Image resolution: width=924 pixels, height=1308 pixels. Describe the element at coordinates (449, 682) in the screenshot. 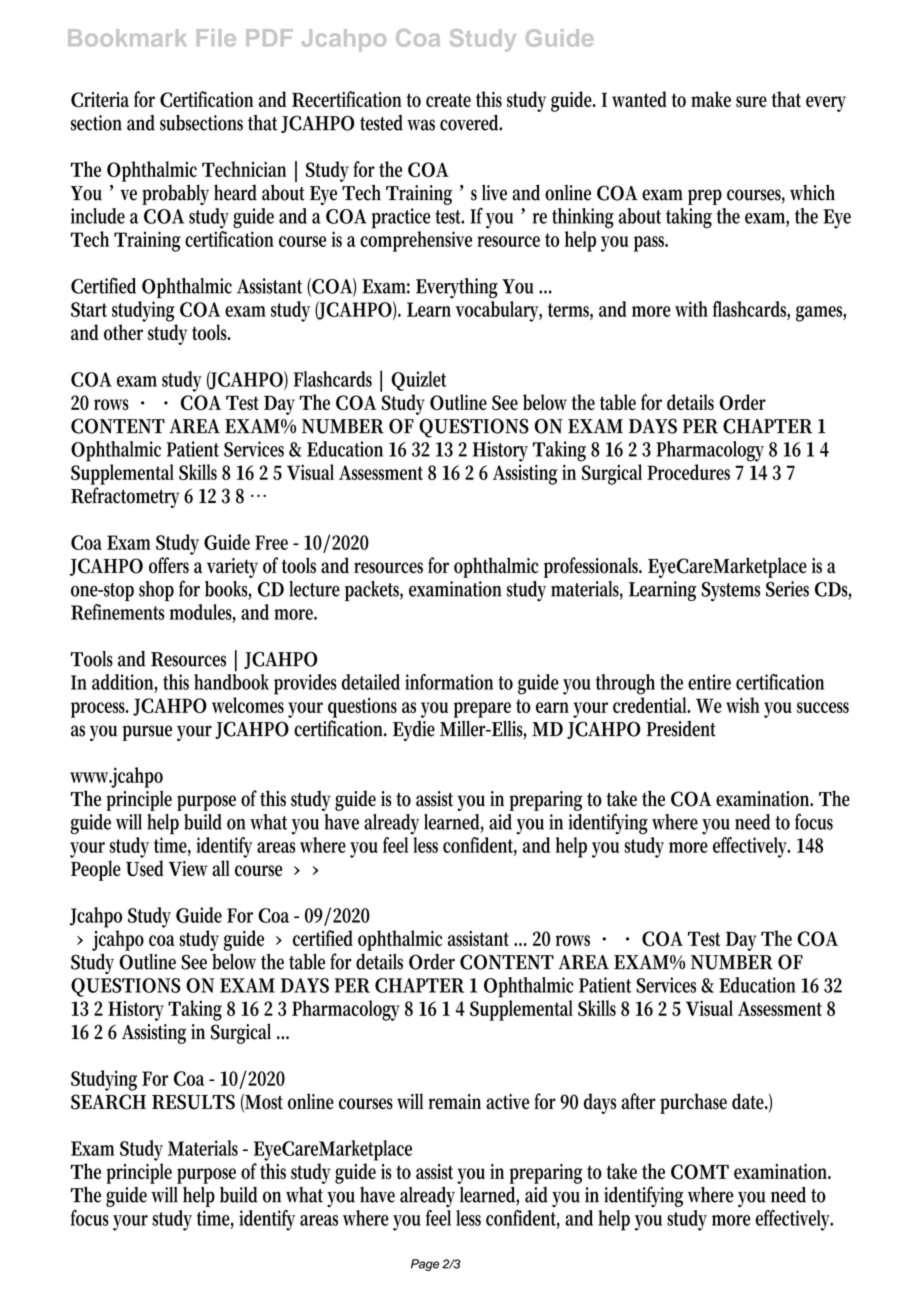

I see `information` at that location.
